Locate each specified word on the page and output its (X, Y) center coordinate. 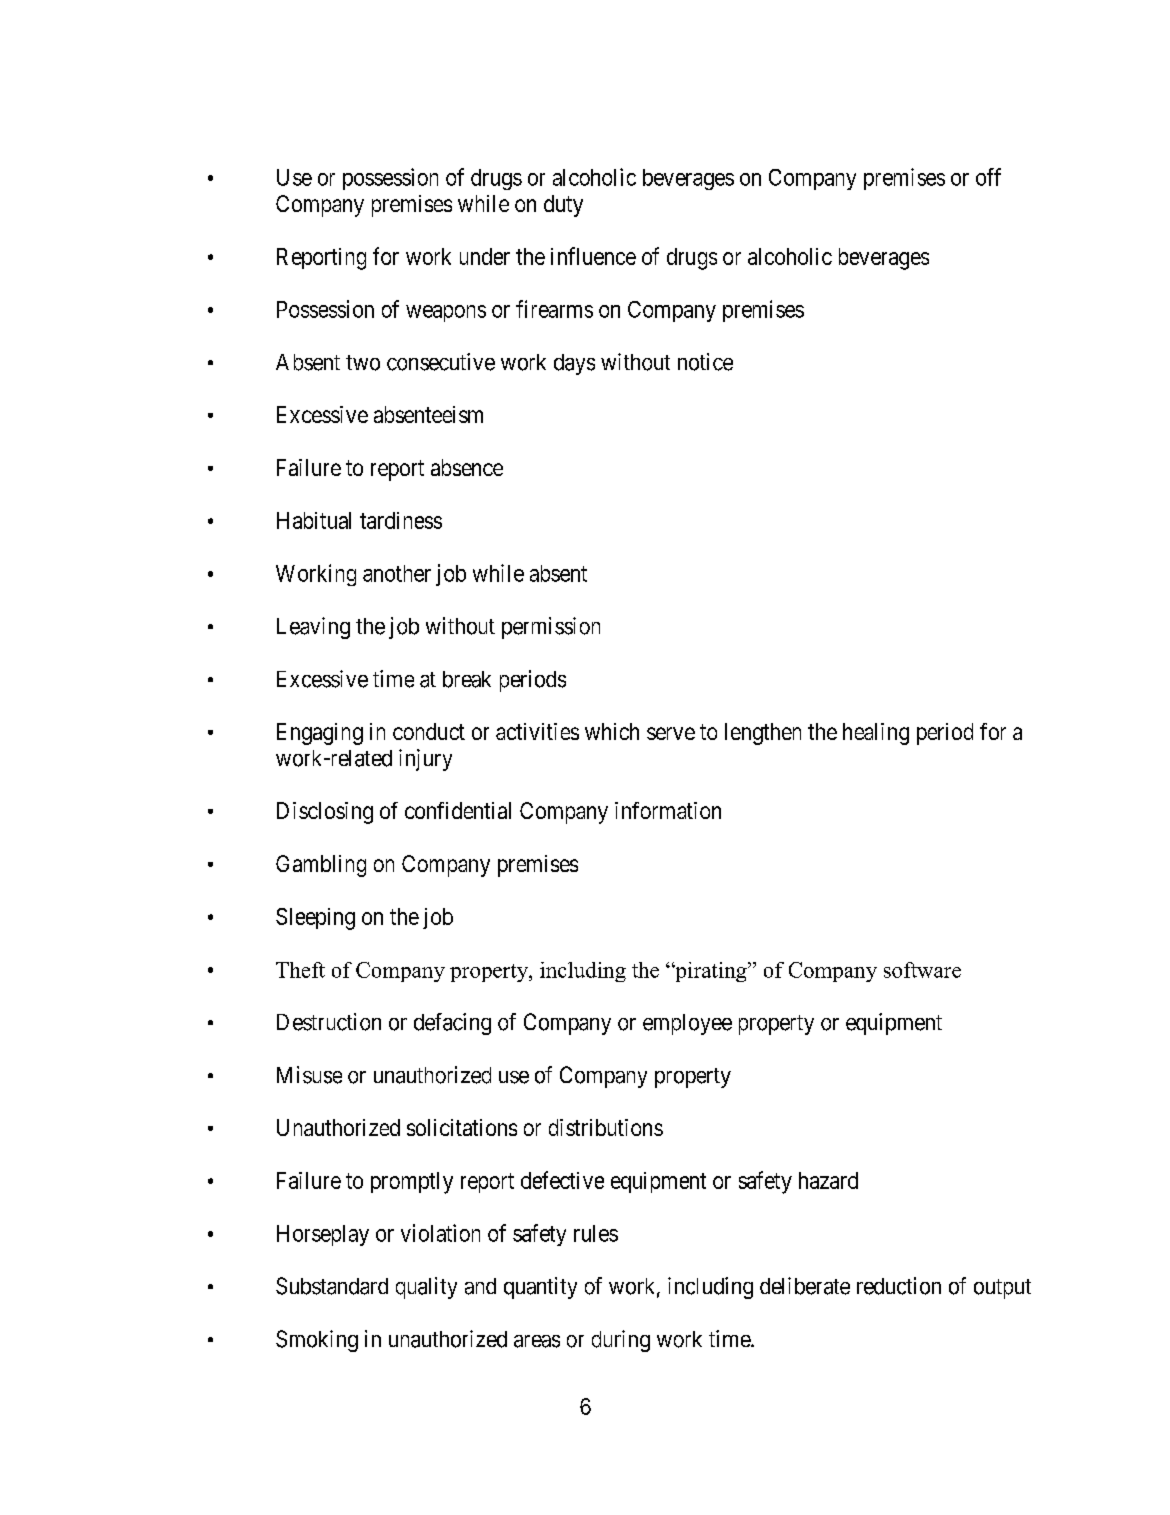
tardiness (401, 520)
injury (425, 760)
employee (687, 1024)
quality (426, 1288)
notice (705, 362)
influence (593, 256)
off (988, 177)
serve (671, 733)
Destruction (329, 1022)
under (485, 256)
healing (876, 734)
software (922, 970)
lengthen (763, 734)
